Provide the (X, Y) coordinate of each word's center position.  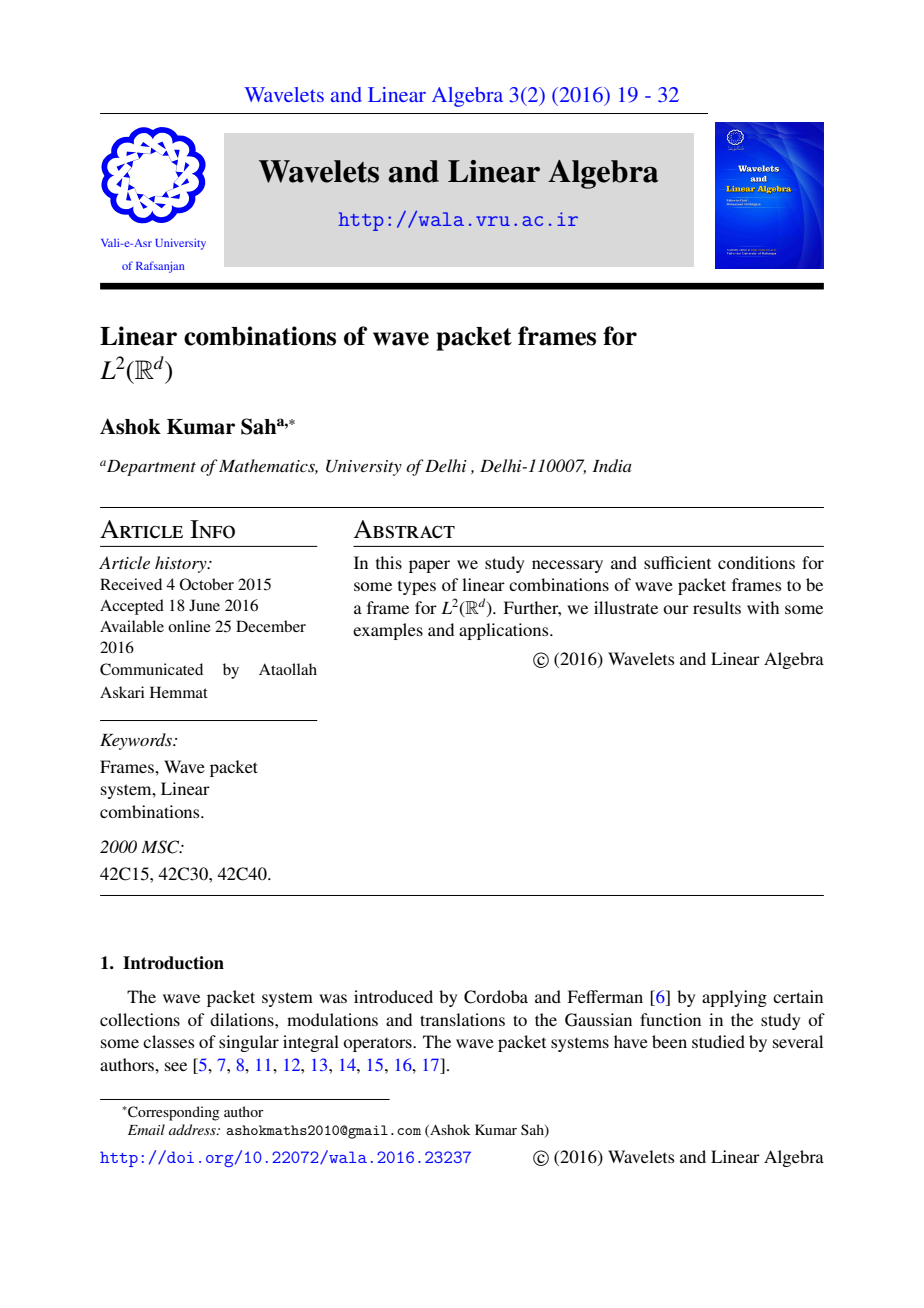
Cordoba (496, 997)
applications (505, 631)
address (193, 1129)
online (189, 626)
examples (388, 631)
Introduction (173, 963)
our (676, 609)
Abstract (404, 529)
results (717, 607)
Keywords (137, 741)
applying (734, 998)
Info (212, 529)
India (612, 465)
